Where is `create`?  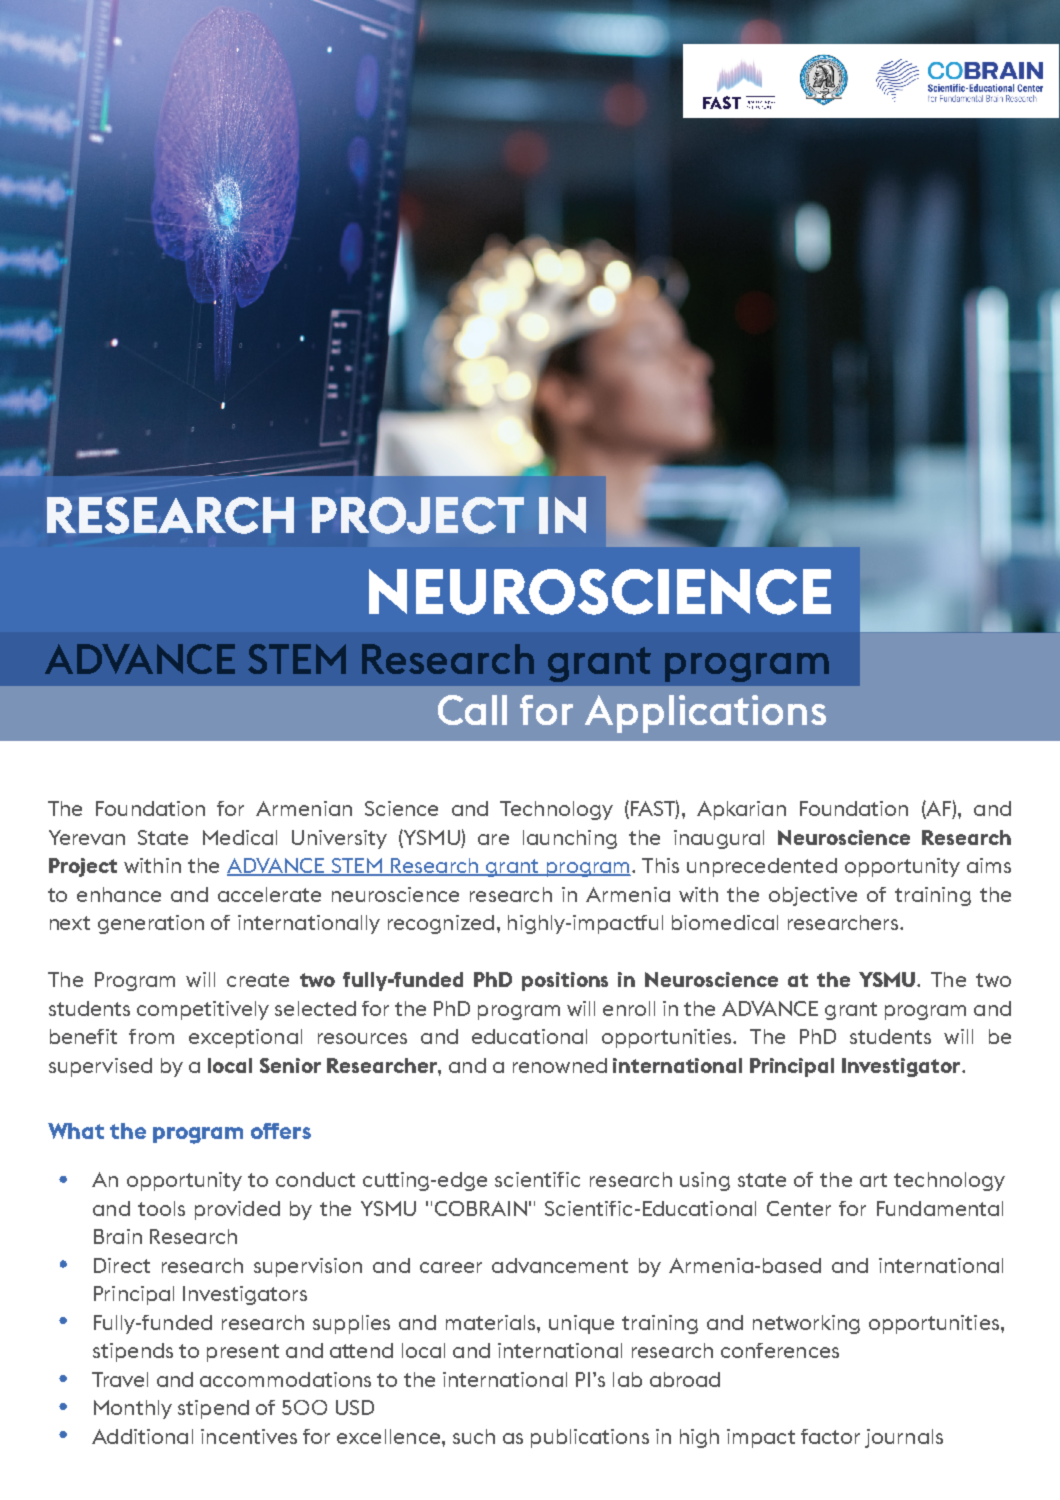 create is located at coordinates (258, 980).
